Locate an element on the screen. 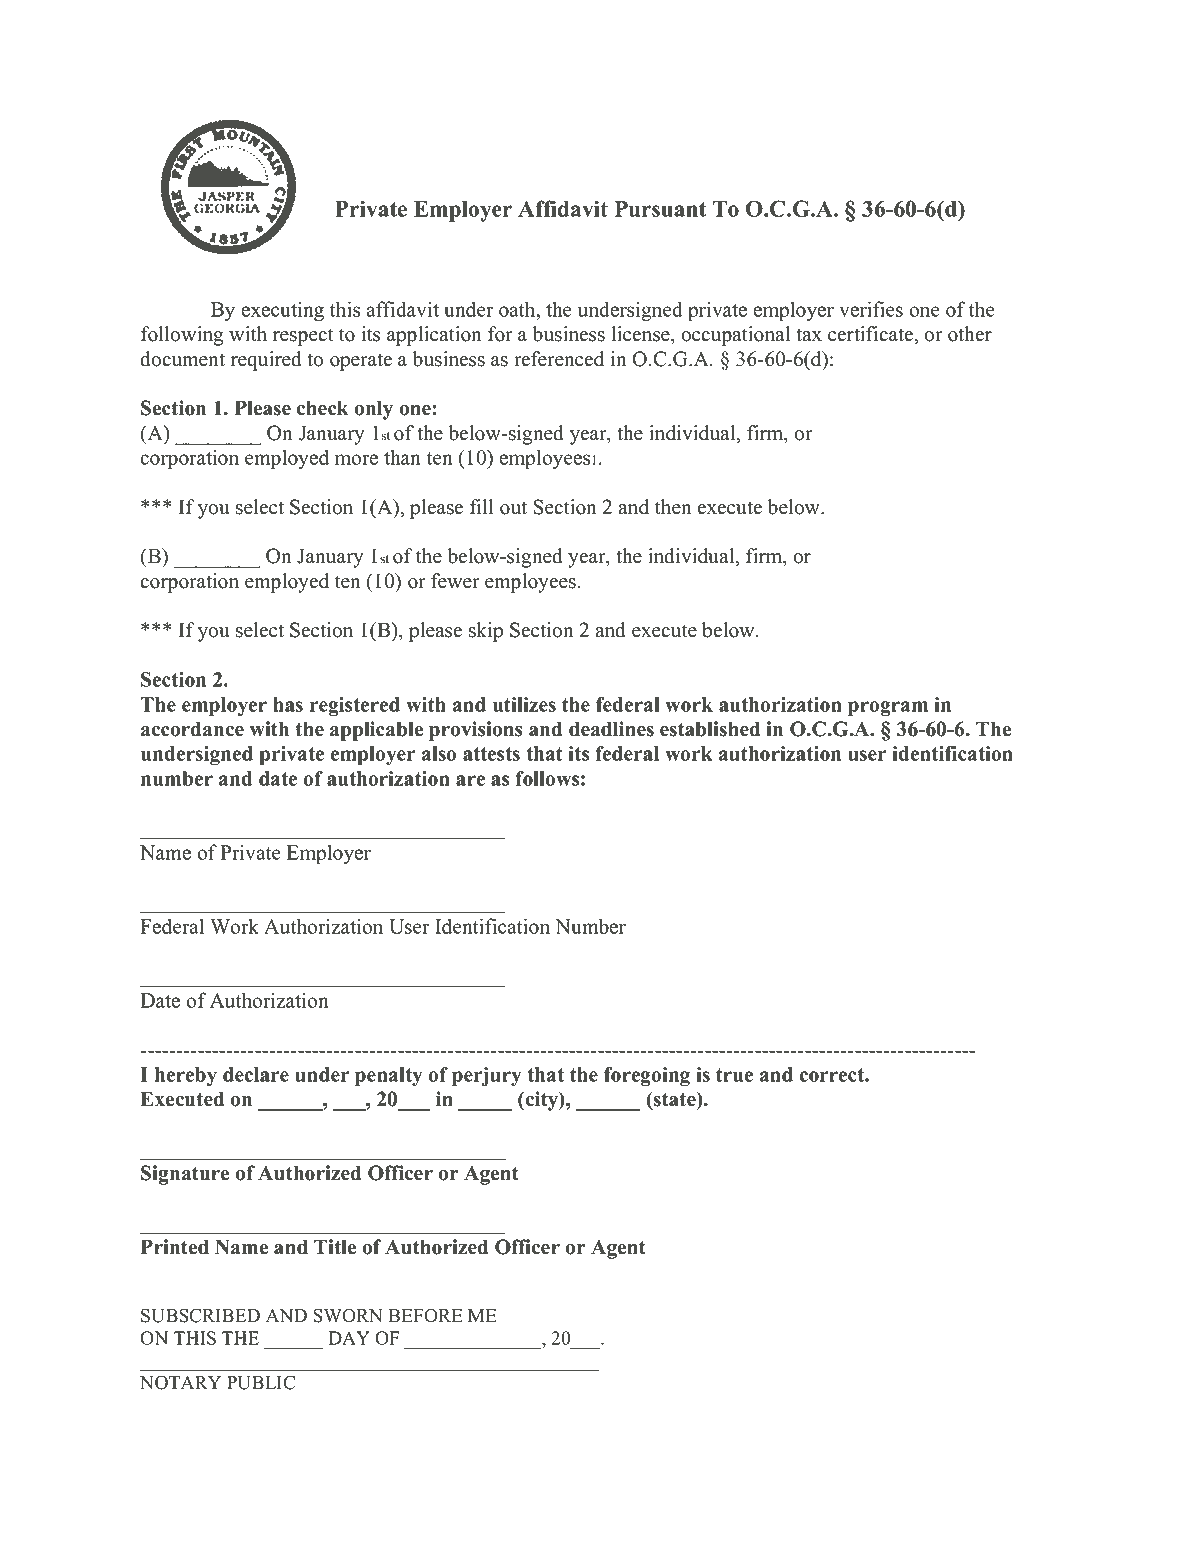 This screenshot has height=1545, width=1194. executing is located at coordinates (282, 311).
